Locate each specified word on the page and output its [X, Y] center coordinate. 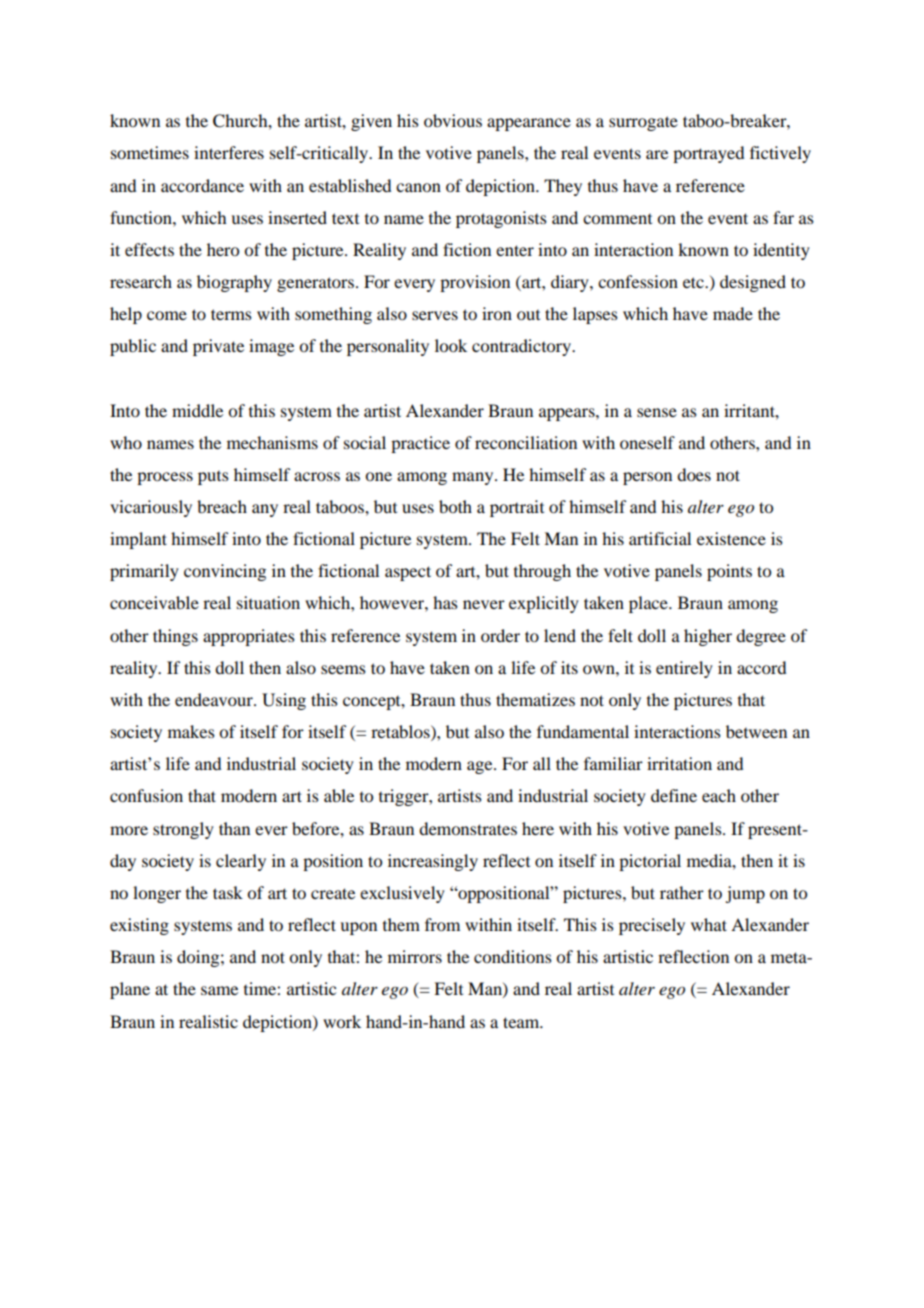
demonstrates [468, 828]
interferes [229, 152]
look [451, 345]
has [445, 602]
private [218, 347]
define [674, 795]
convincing [225, 572]
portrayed [708, 154]
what [709, 924]
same [219, 990]
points [729, 572]
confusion [146, 795]
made [733, 313]
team [522, 1022]
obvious [453, 120]
